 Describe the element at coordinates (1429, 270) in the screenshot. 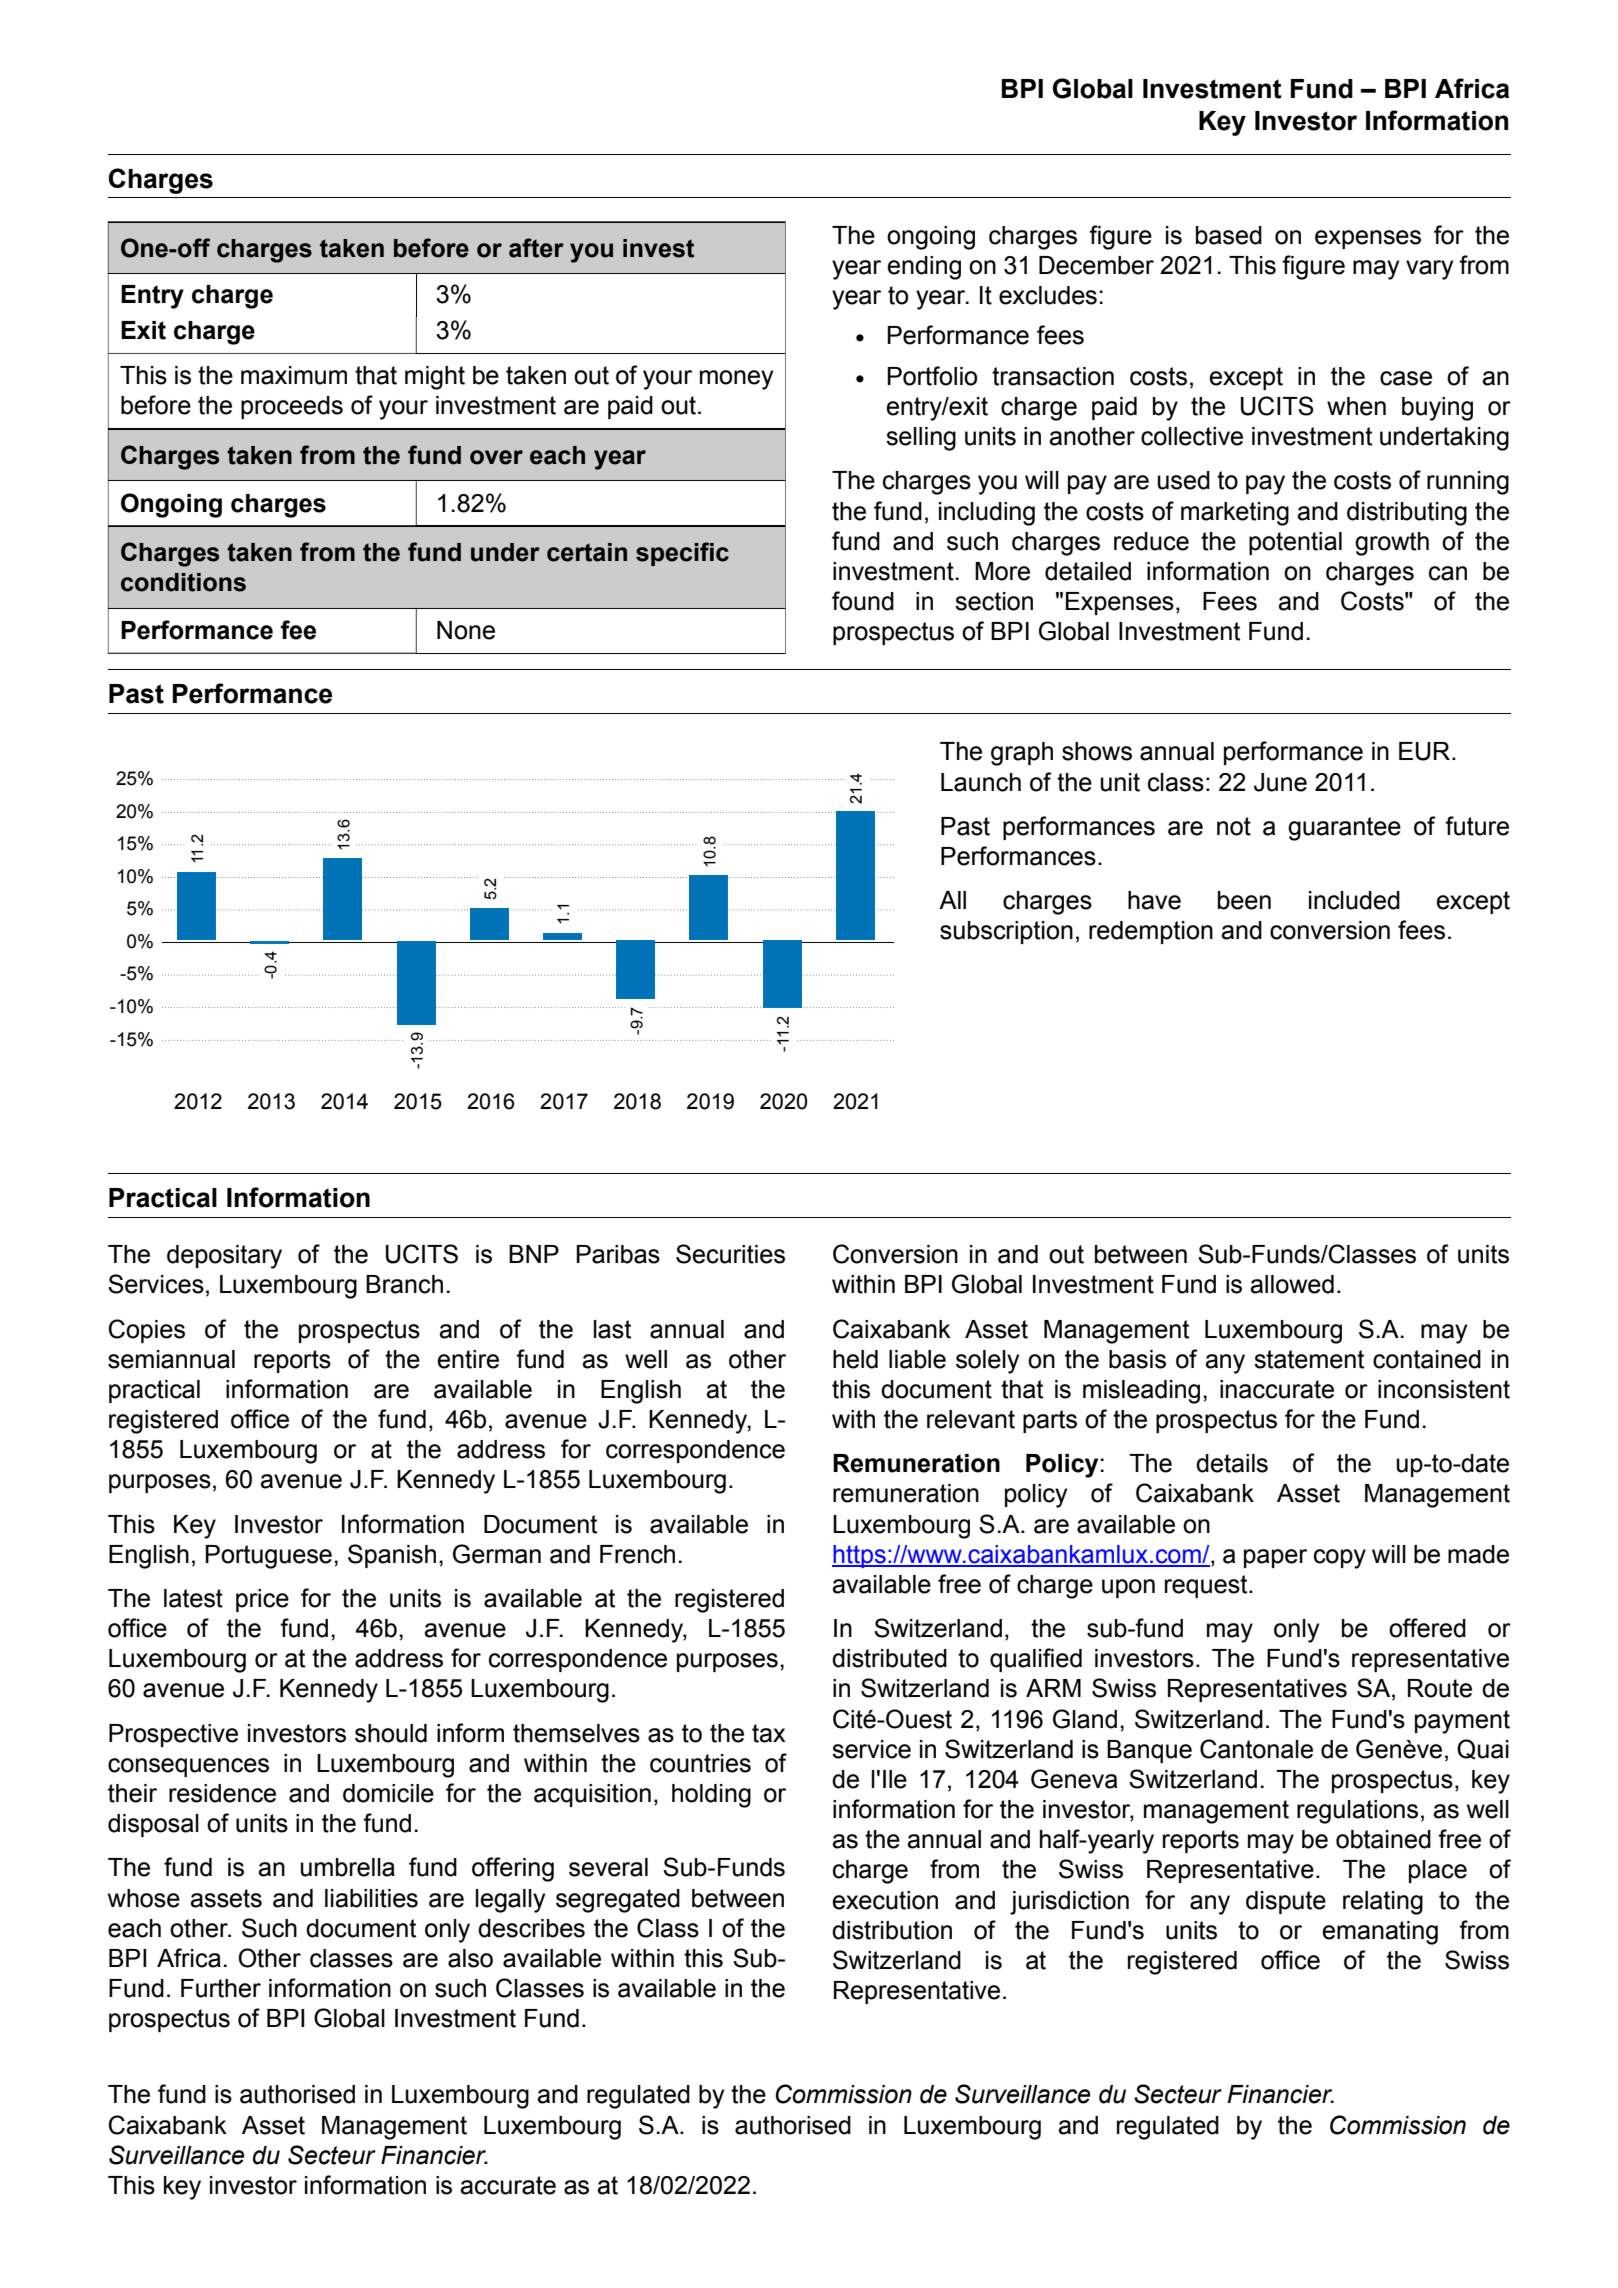

I see `vary` at that location.
